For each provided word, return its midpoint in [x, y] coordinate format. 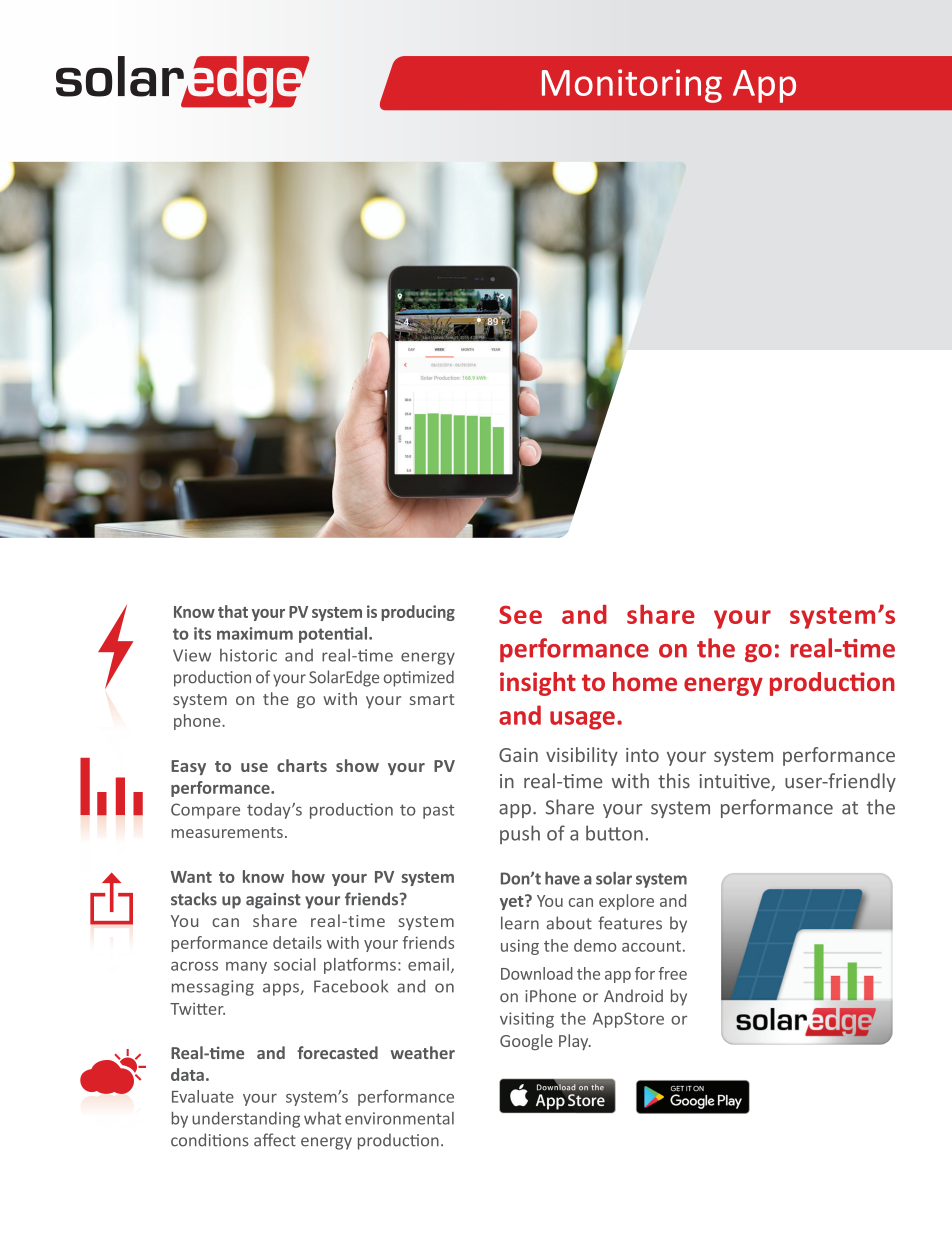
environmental [399, 1118]
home [645, 681]
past [439, 811]
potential [334, 635]
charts [302, 765]
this [674, 781]
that [233, 611]
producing [418, 613]
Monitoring [632, 86]
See [520, 614]
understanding [246, 1120]
